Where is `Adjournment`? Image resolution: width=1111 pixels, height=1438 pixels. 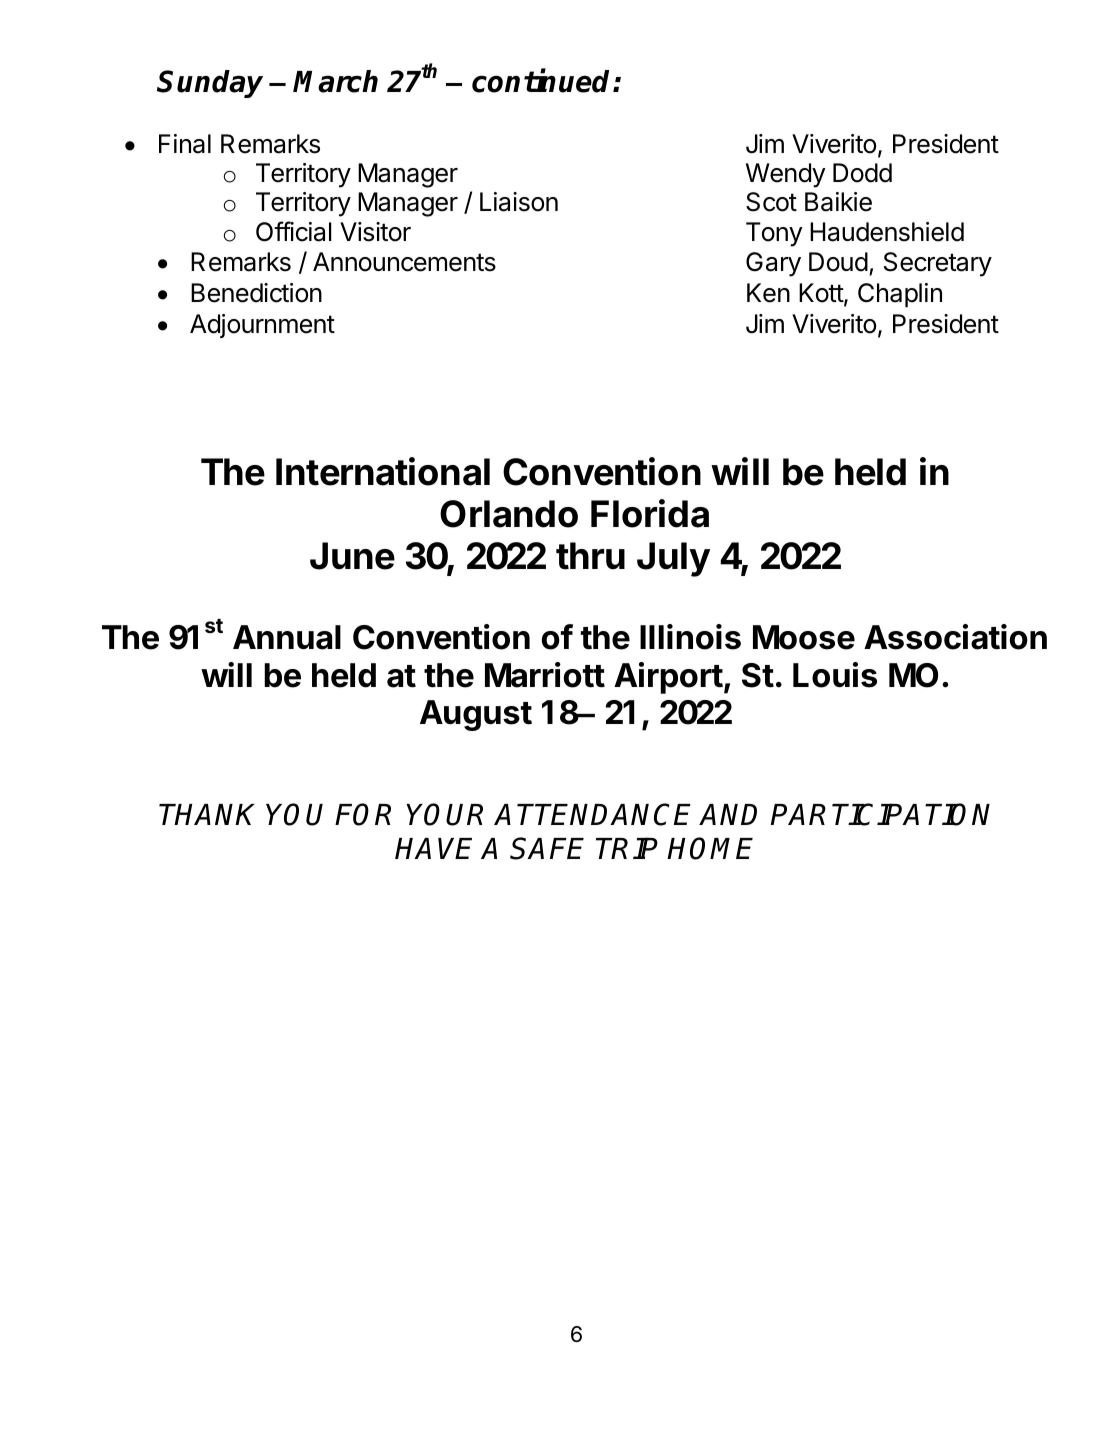 Adjournment is located at coordinates (262, 326).
